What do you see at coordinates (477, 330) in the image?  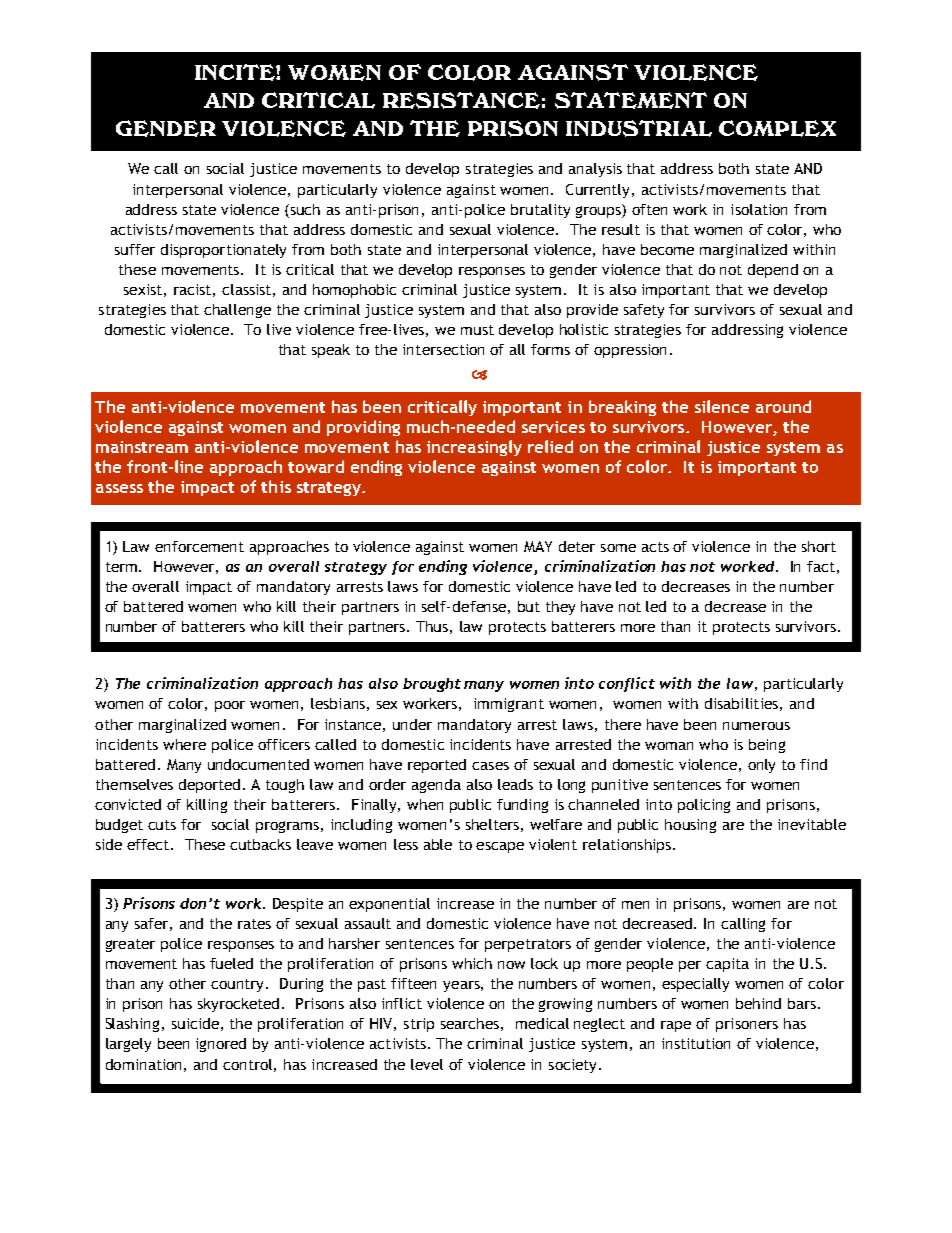 I see `must` at bounding box center [477, 330].
